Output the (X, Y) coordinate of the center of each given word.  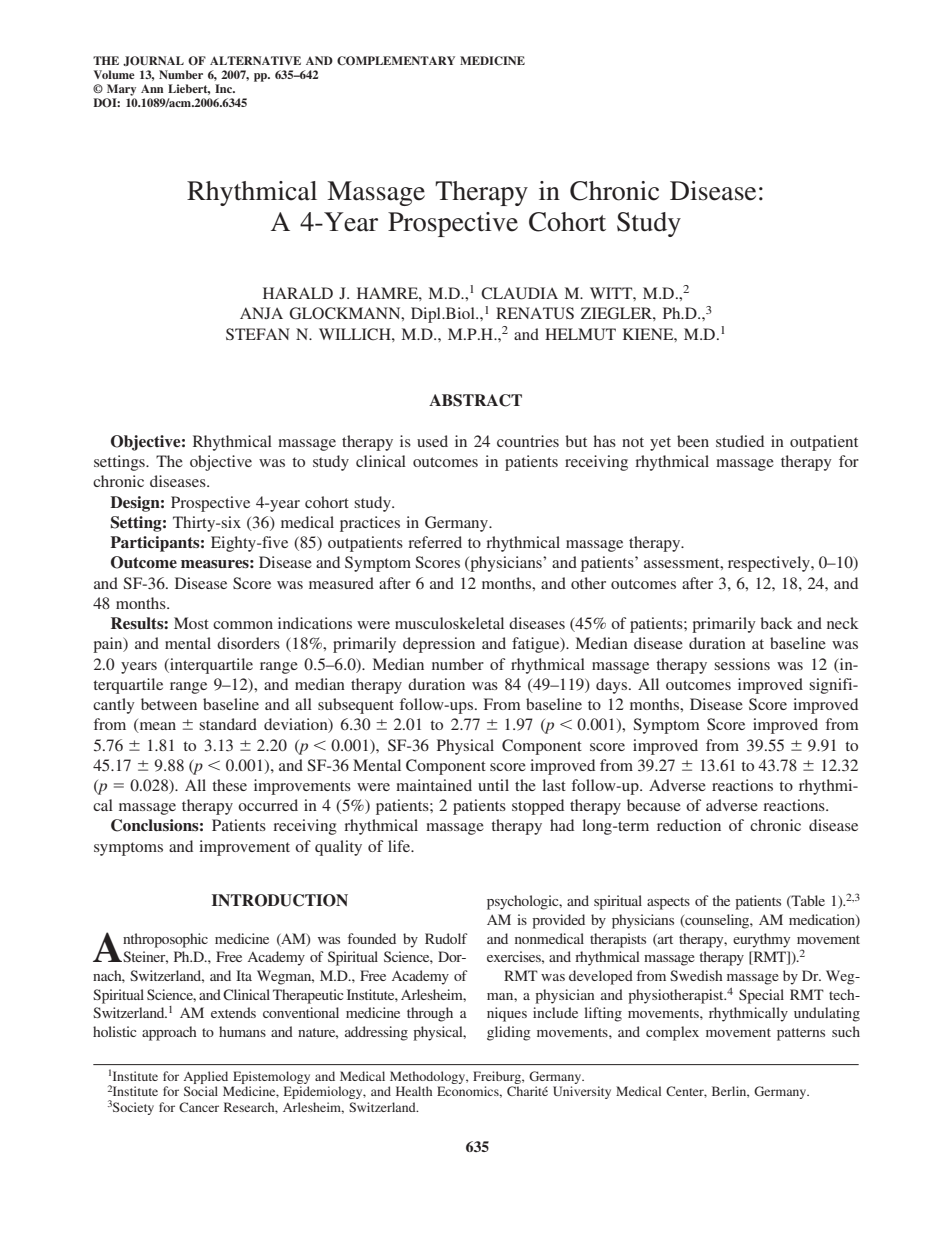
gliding (509, 1033)
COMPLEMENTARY (396, 61)
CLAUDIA (519, 293)
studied (740, 441)
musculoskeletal (449, 623)
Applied (206, 1077)
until (493, 785)
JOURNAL (153, 61)
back (776, 623)
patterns (801, 1034)
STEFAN (258, 334)
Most (191, 623)
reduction (689, 825)
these (229, 785)
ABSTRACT (475, 400)
